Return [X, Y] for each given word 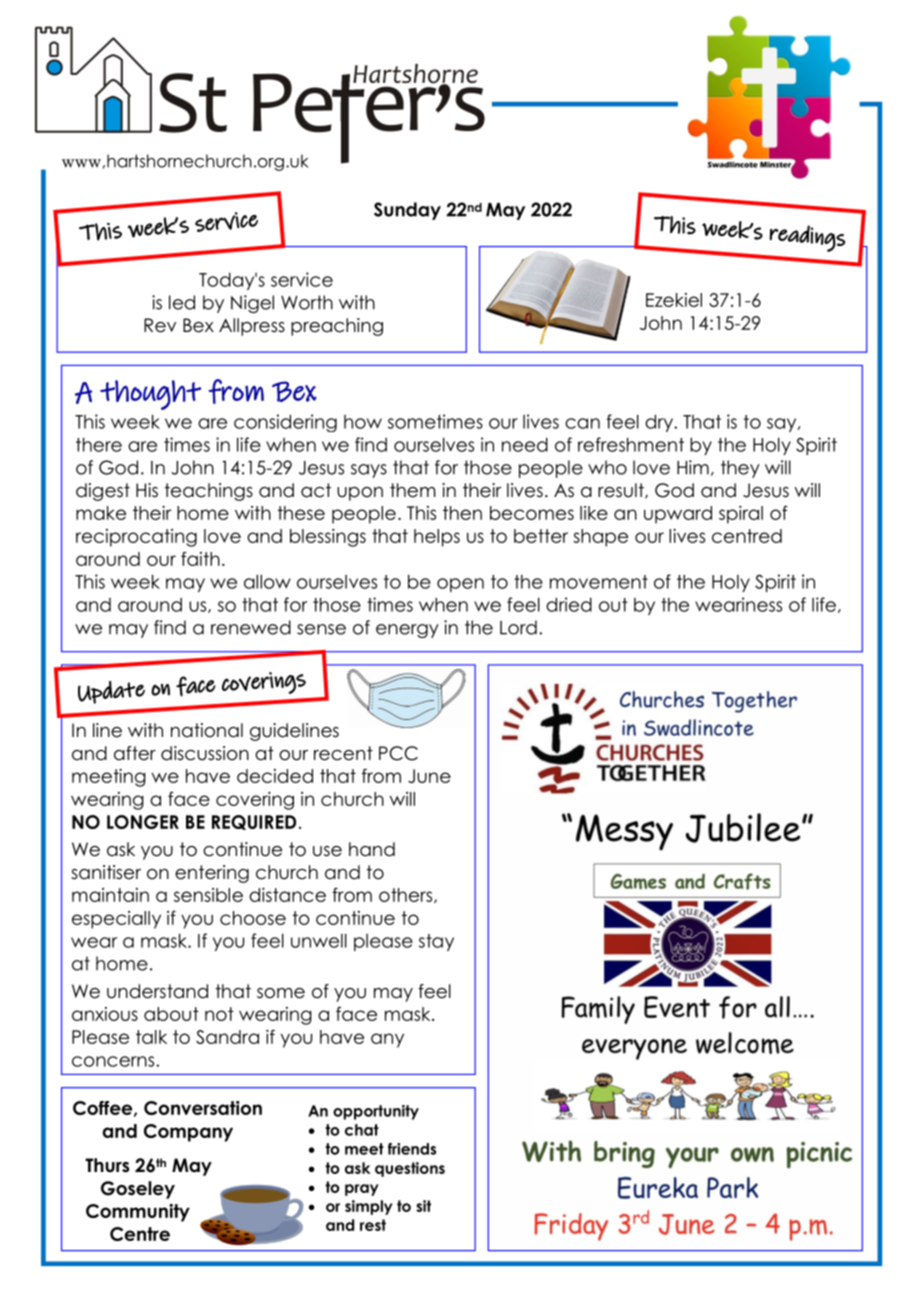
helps [437, 538]
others [407, 895]
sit [423, 1206]
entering [212, 874]
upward [678, 515]
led [182, 302]
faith [200, 559]
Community [138, 1213]
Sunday [407, 211]
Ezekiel [674, 300]
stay [436, 942]
